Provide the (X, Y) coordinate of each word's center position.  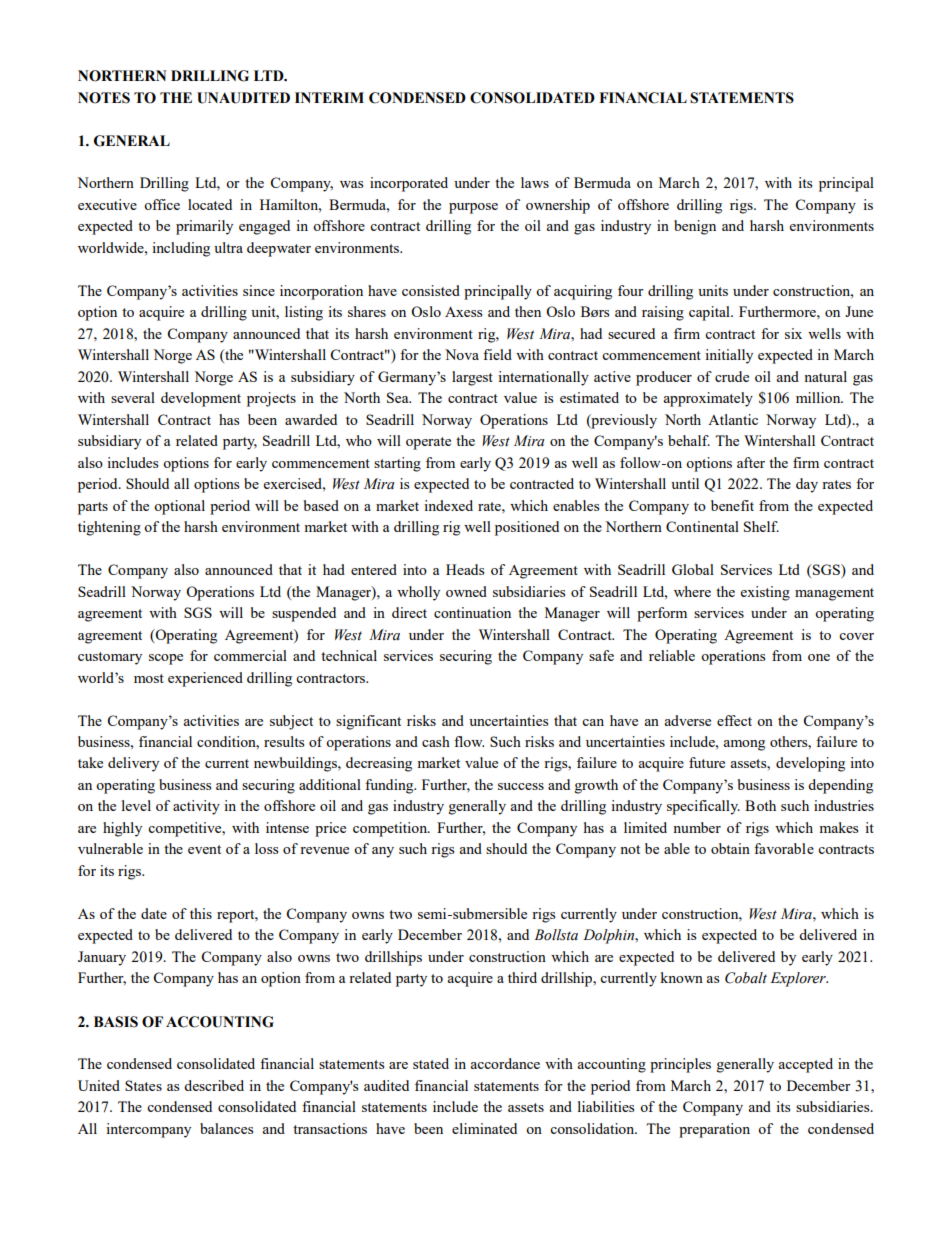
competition (391, 829)
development (201, 399)
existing (765, 593)
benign (695, 227)
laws (535, 182)
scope (166, 659)
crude (732, 376)
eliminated (484, 1128)
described (214, 1085)
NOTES (104, 98)
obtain (730, 848)
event (204, 849)
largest (472, 378)
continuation (472, 612)
